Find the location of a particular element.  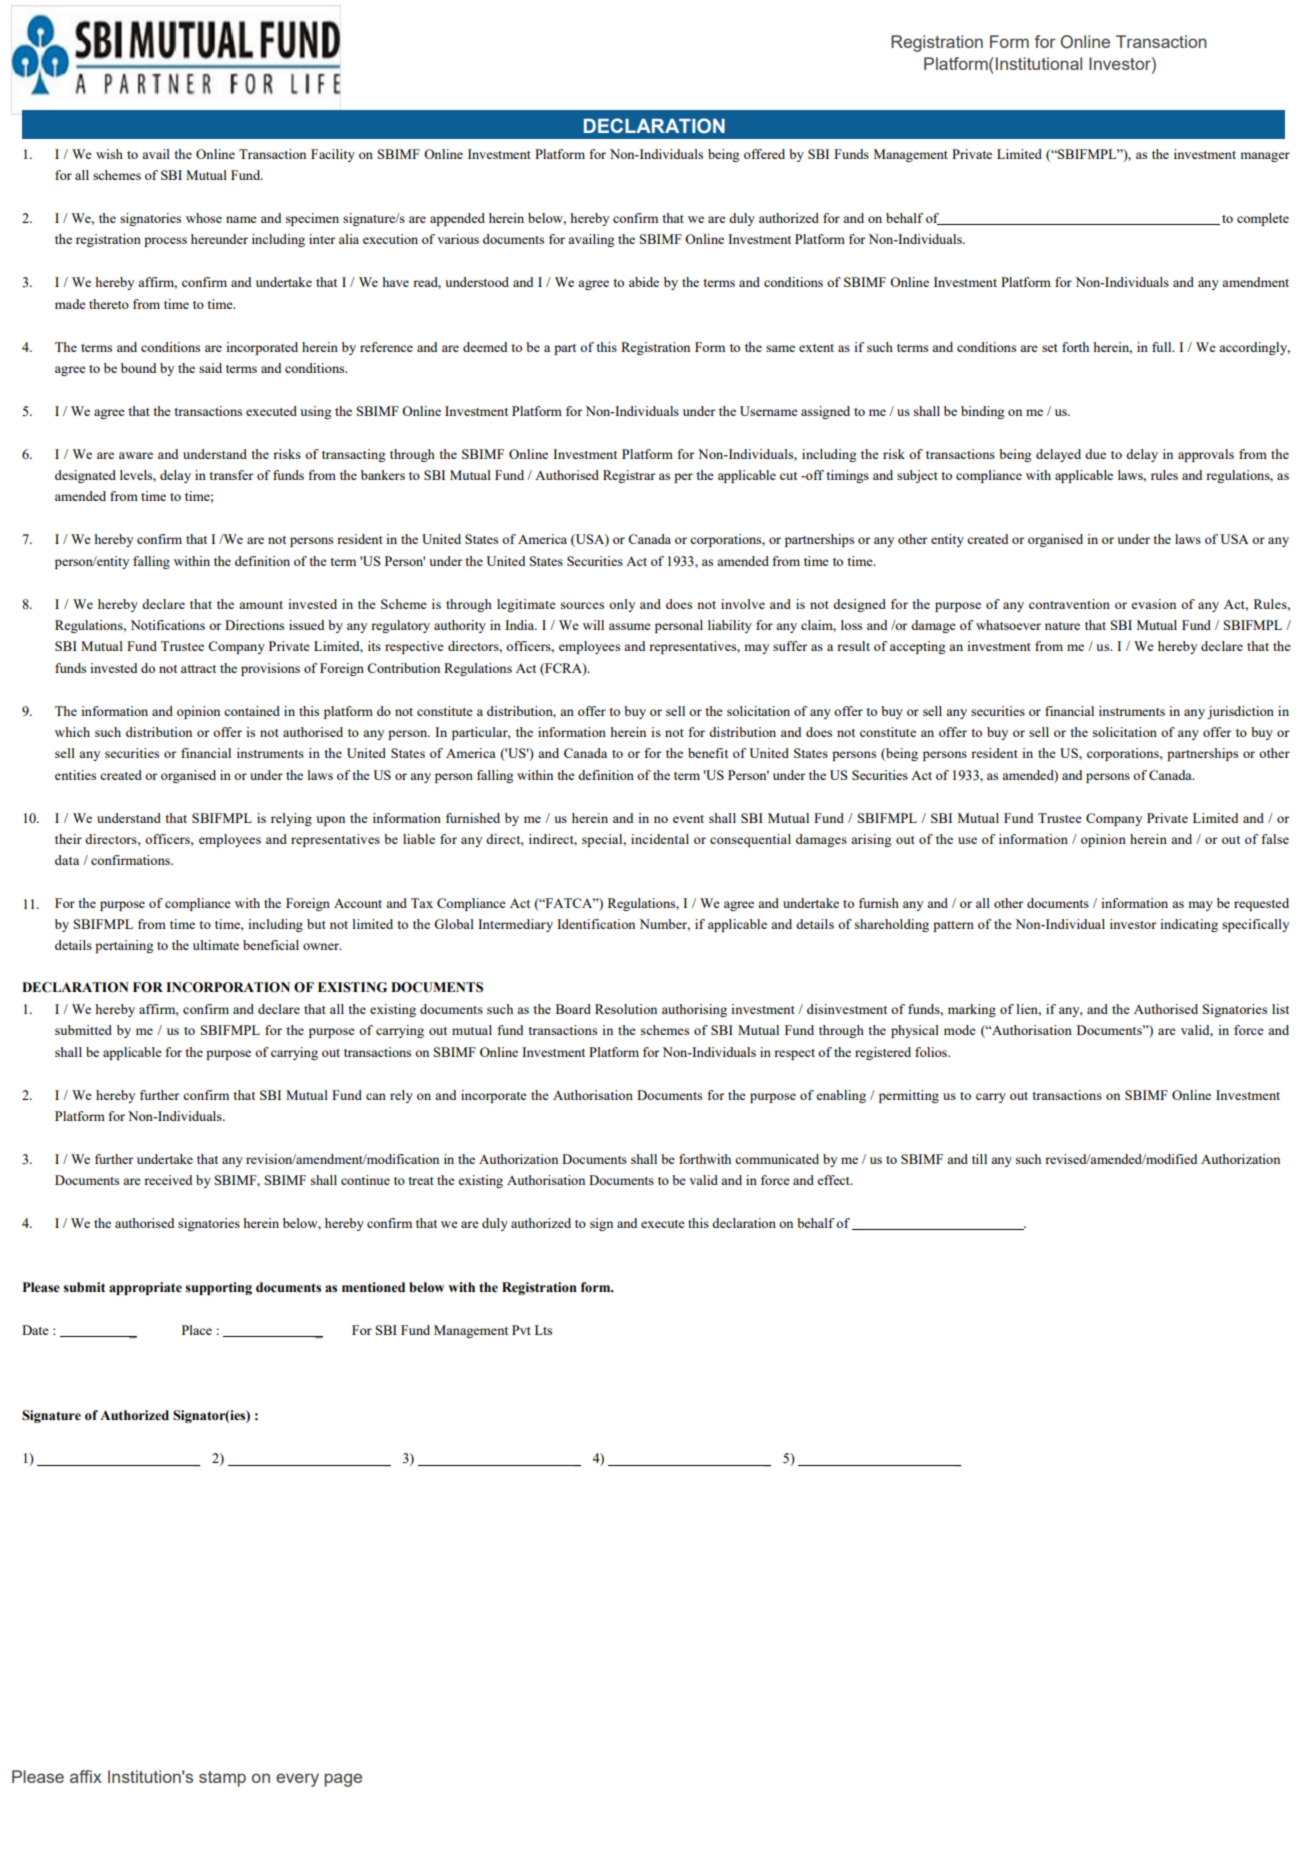

every is located at coordinates (297, 1780).
